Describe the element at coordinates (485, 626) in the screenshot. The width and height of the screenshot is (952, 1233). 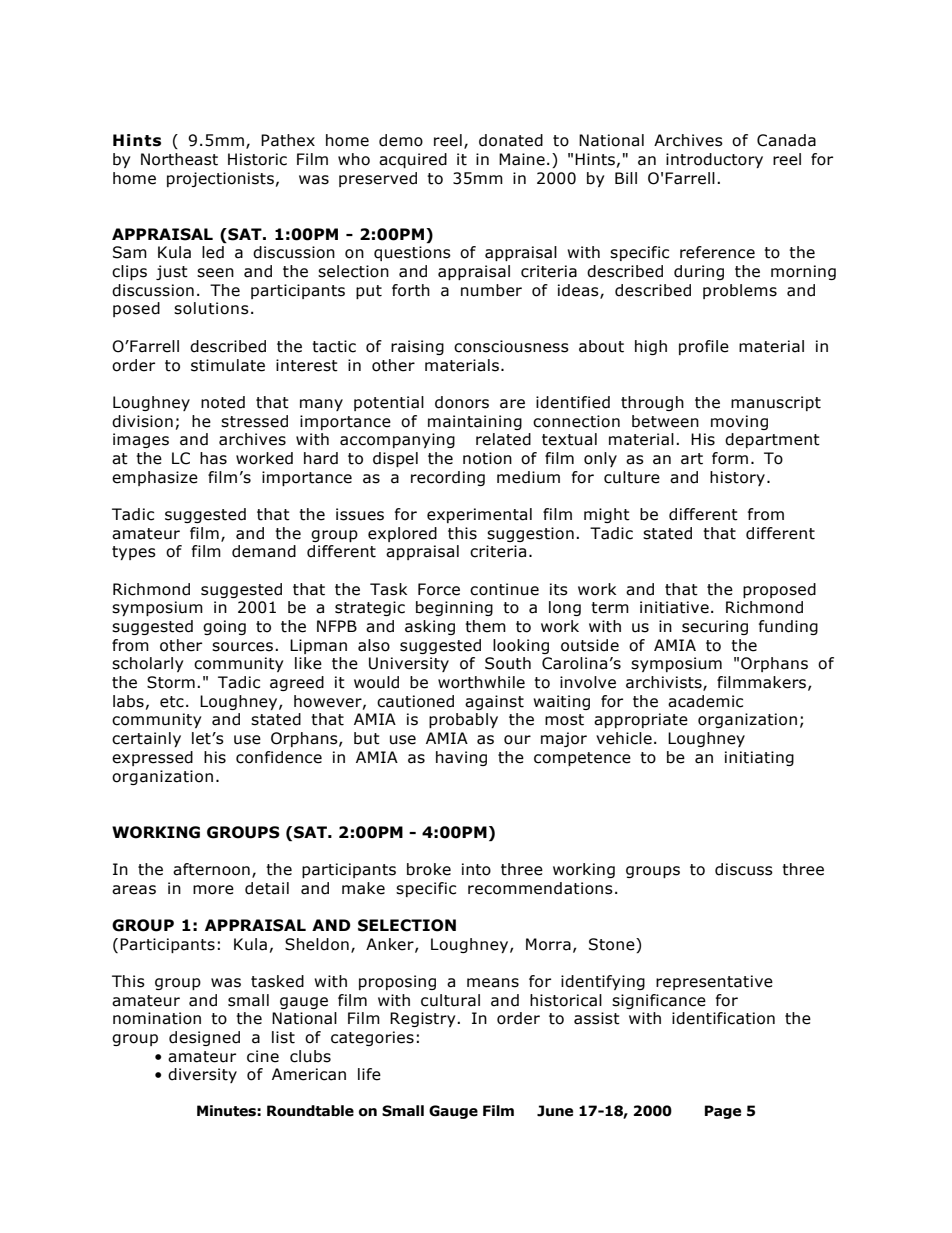
I see `them` at that location.
